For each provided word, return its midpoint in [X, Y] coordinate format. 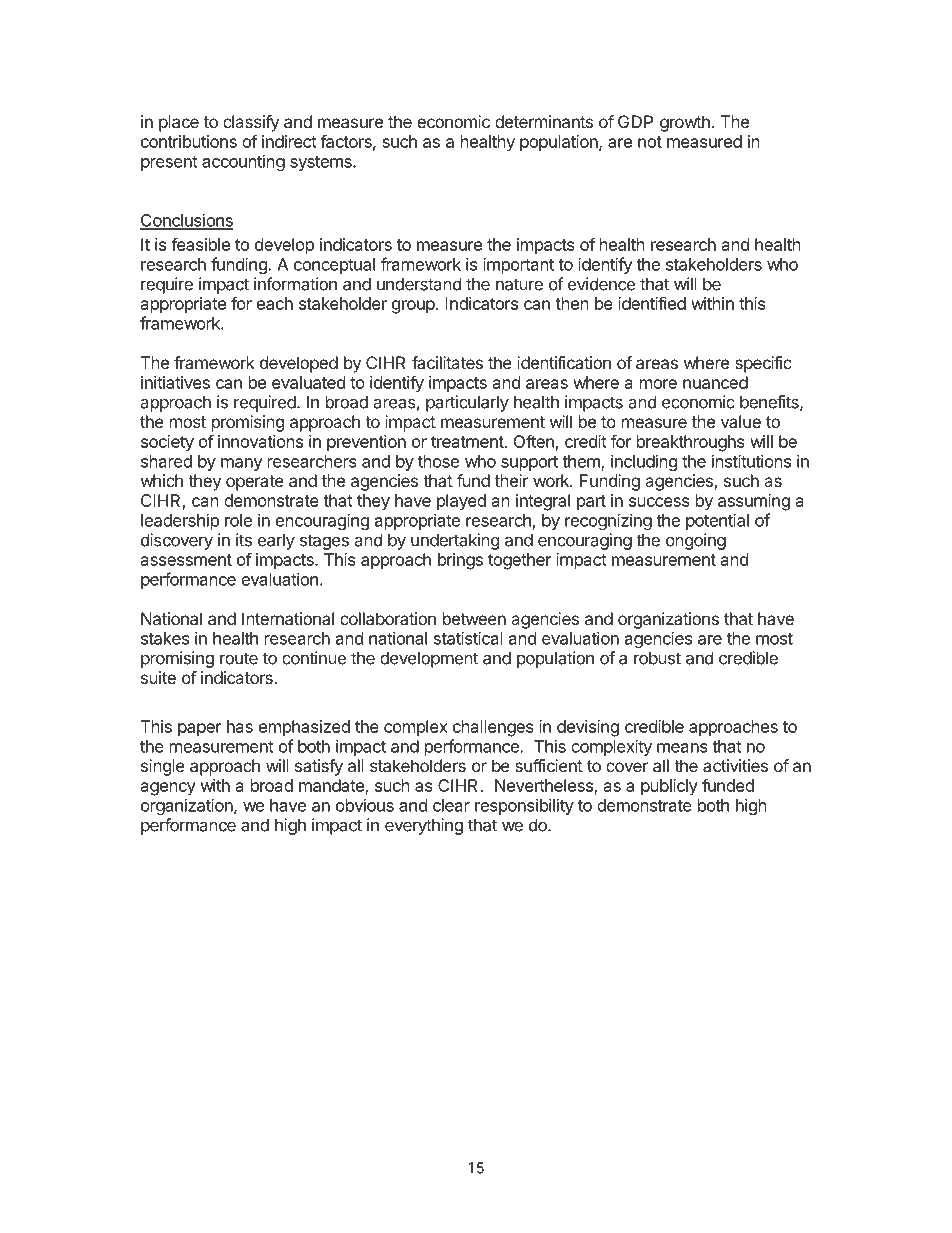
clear [451, 805]
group [414, 307]
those [438, 461]
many [242, 464]
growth [685, 123]
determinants [544, 121]
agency [168, 789]
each [275, 303]
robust [657, 658]
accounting [243, 162]
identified [652, 303]
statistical [468, 638]
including [644, 462]
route [239, 658]
